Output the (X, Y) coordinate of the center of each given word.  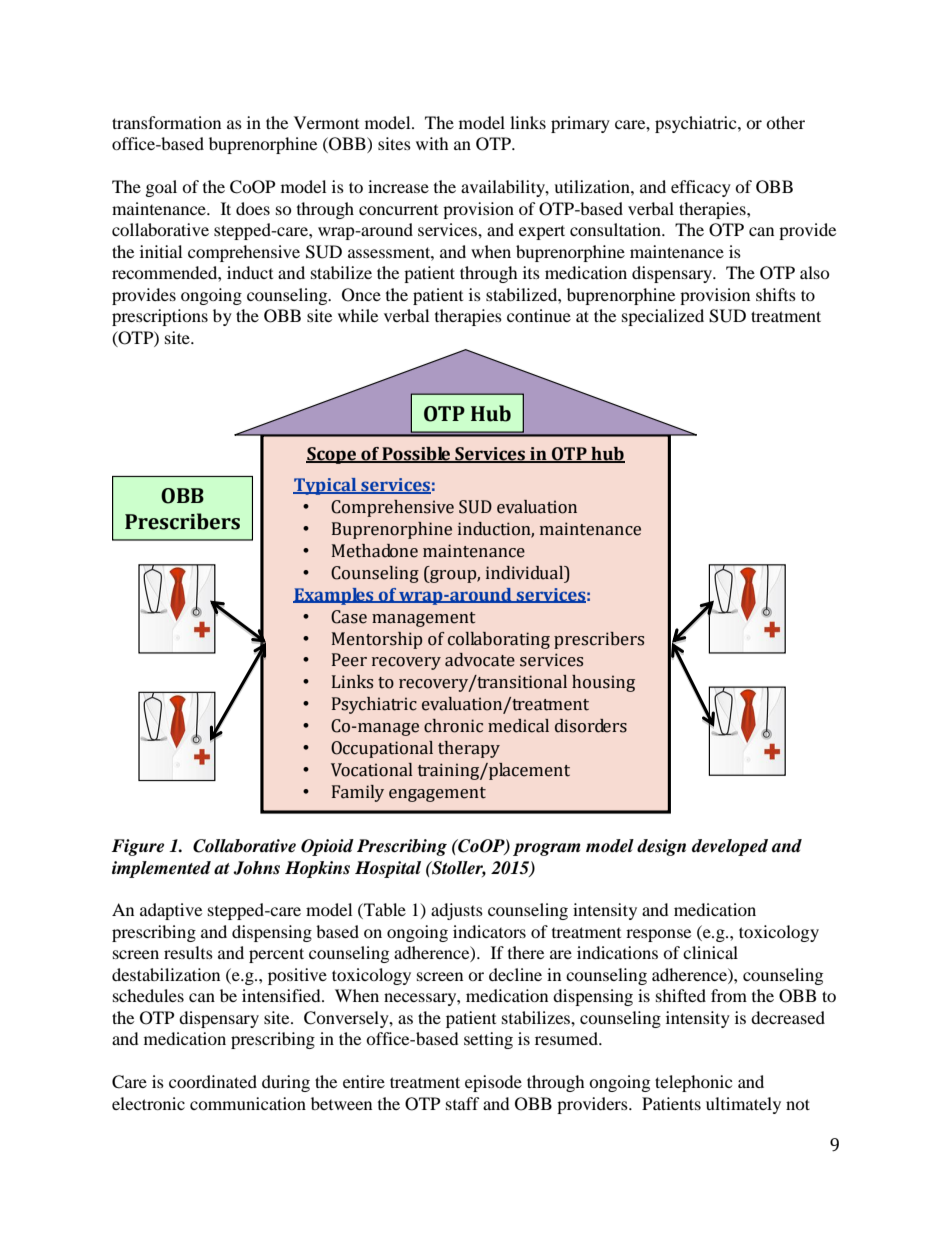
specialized (663, 317)
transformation (166, 122)
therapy (469, 749)
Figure (137, 847)
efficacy (701, 188)
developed (730, 847)
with (432, 143)
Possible (416, 455)
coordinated (213, 1081)
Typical (326, 486)
